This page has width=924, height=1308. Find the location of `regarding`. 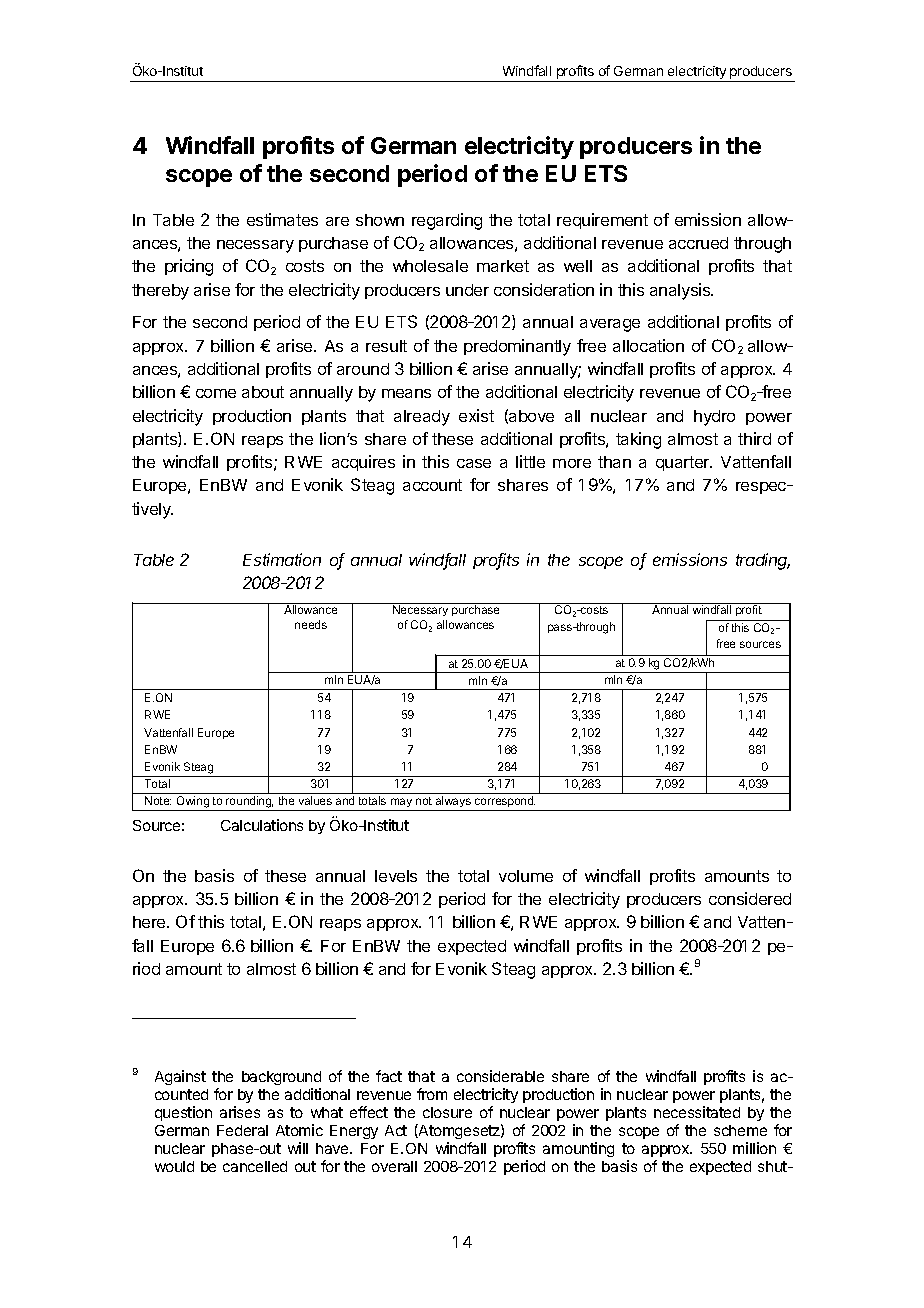

regarding is located at coordinates (447, 221).
